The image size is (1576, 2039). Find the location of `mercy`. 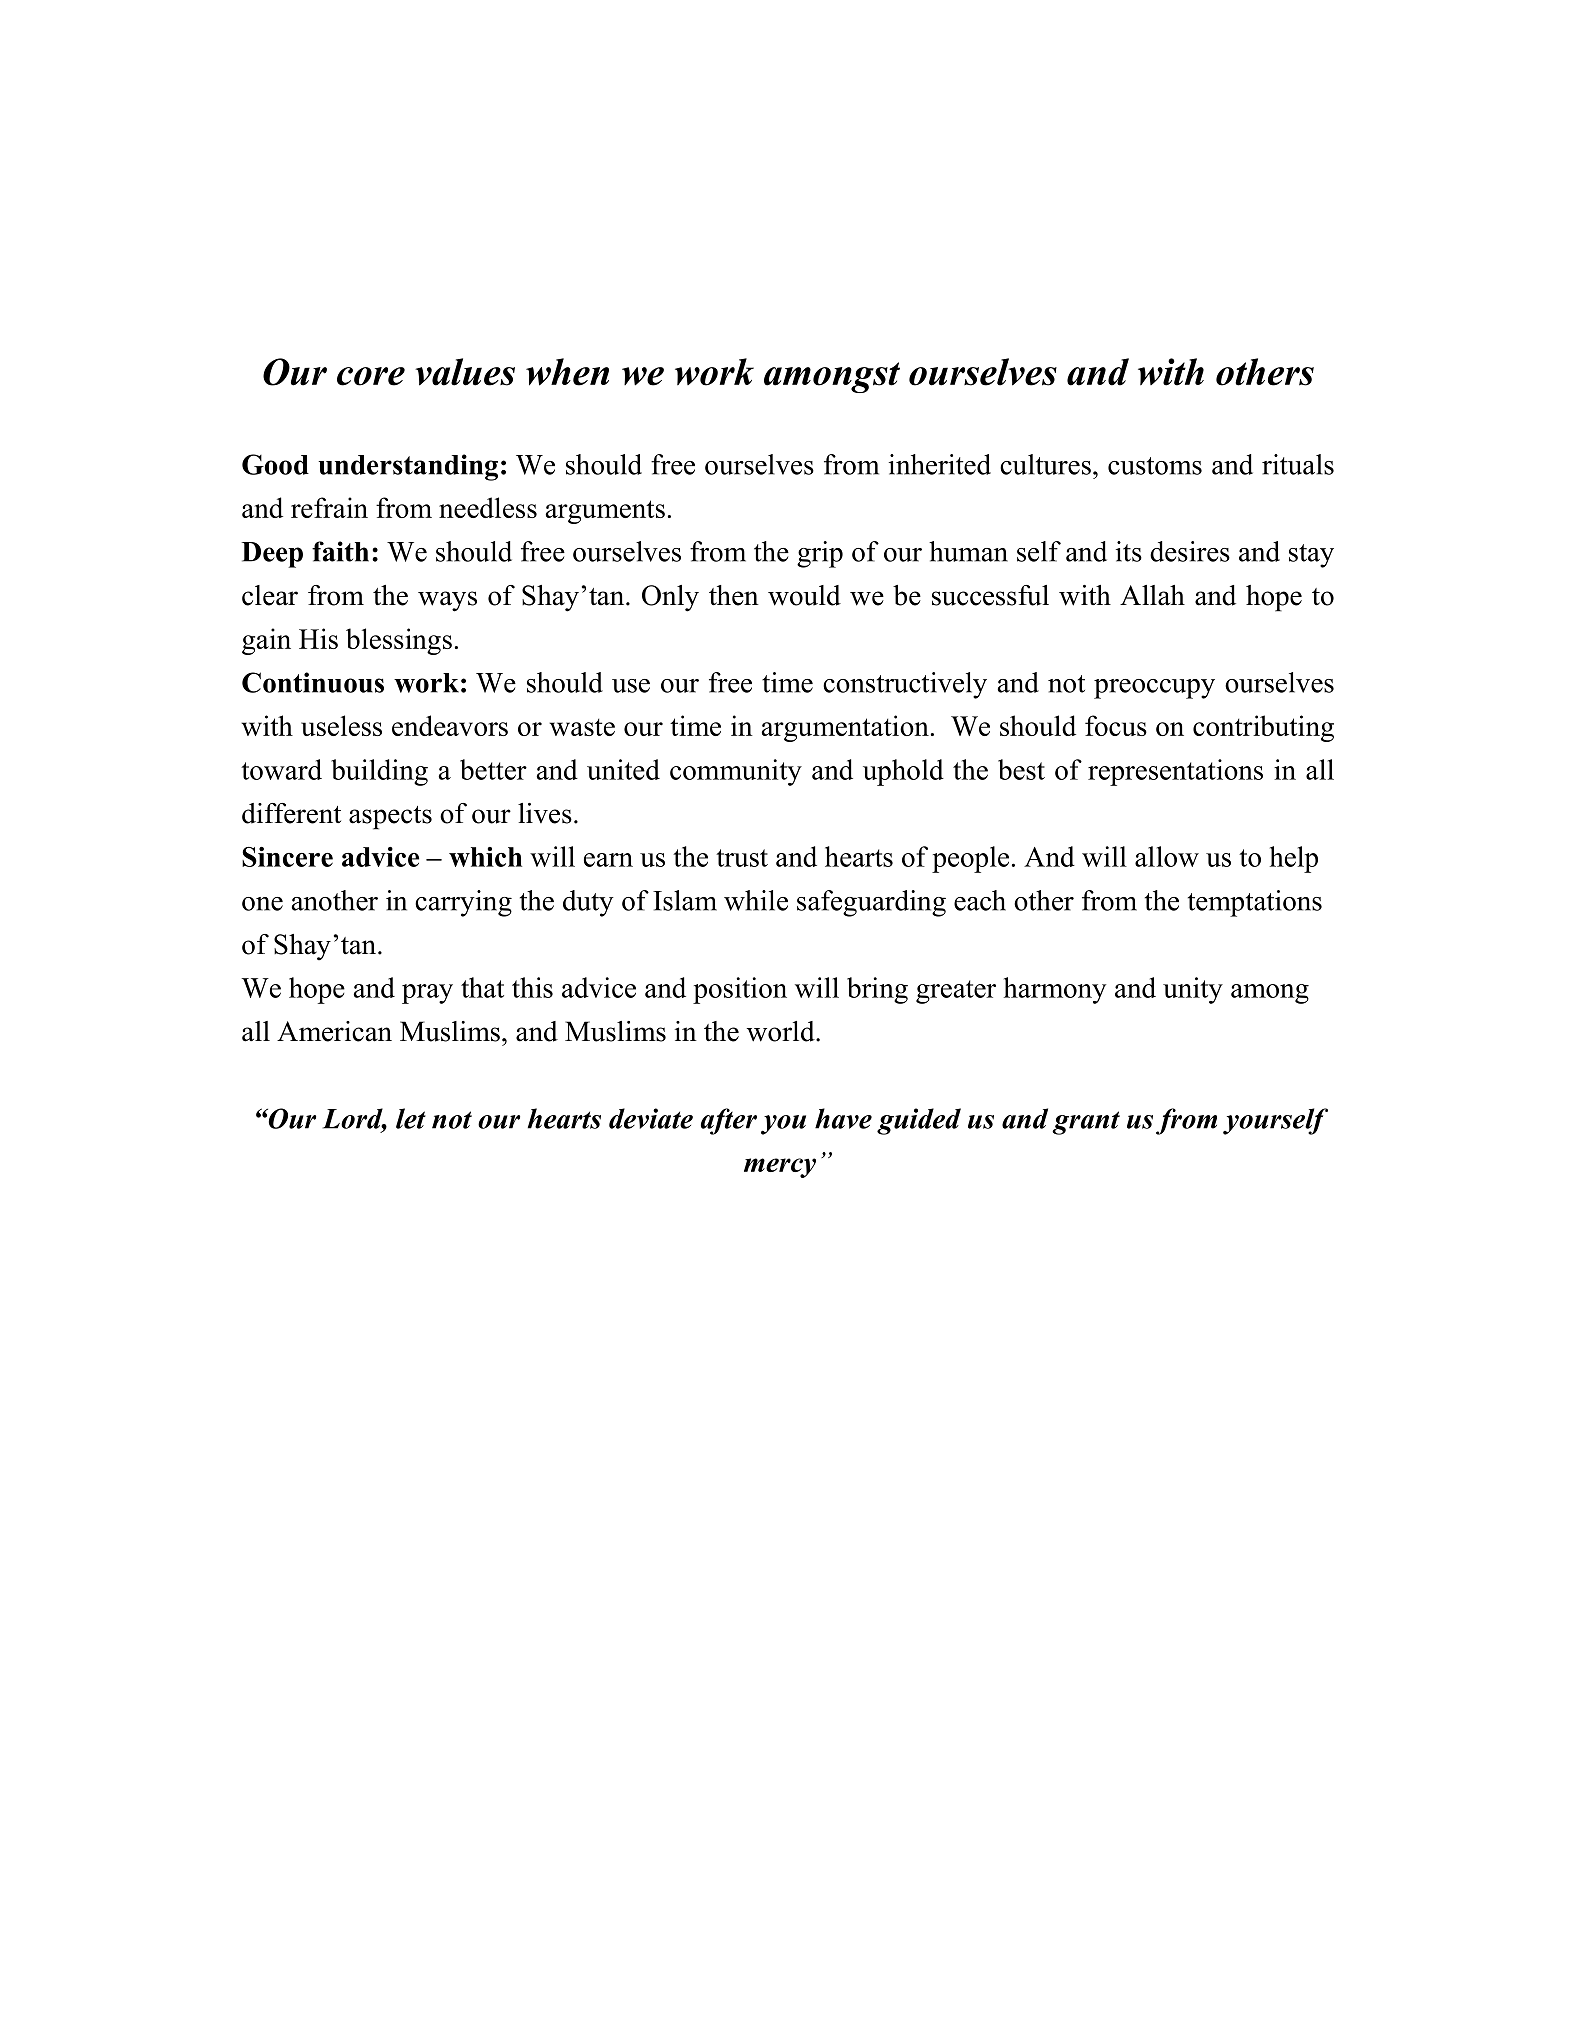

mercy is located at coordinates (780, 1168).
